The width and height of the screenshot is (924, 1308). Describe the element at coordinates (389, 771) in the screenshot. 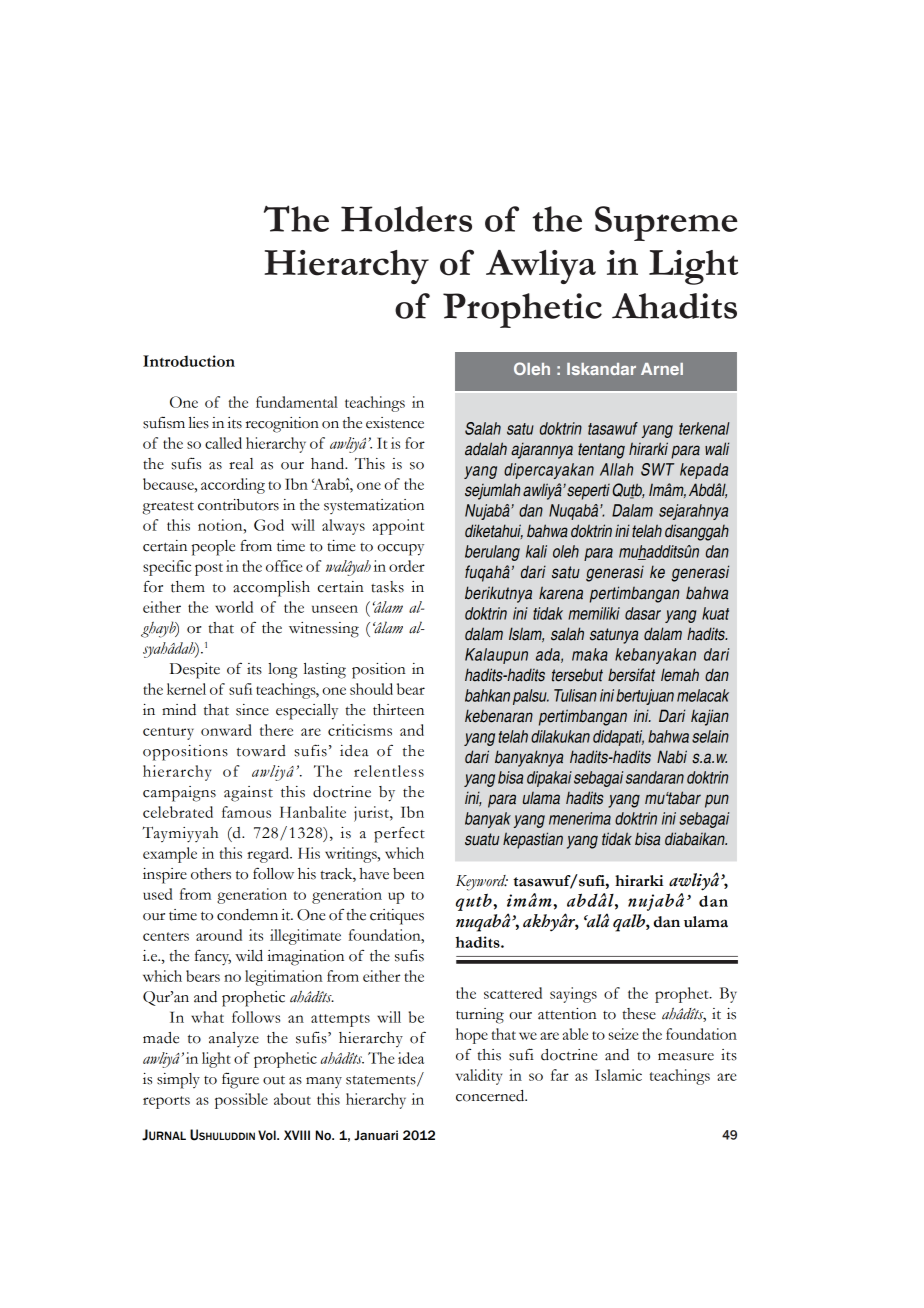

I see `relentless` at that location.
